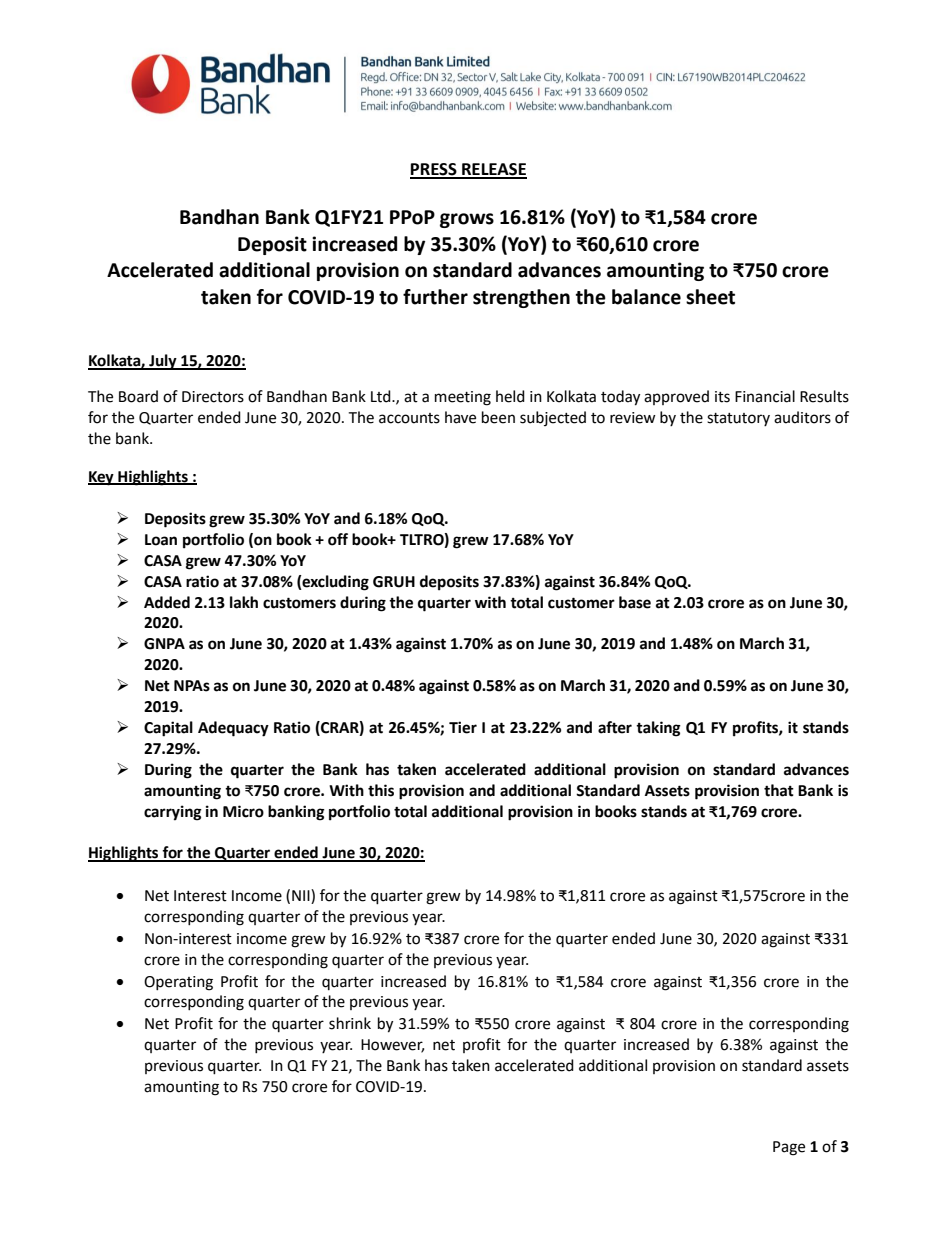 The height and width of the screenshot is (1233, 952). What do you see at coordinates (658, 729) in the screenshot?
I see `taking` at bounding box center [658, 729].
